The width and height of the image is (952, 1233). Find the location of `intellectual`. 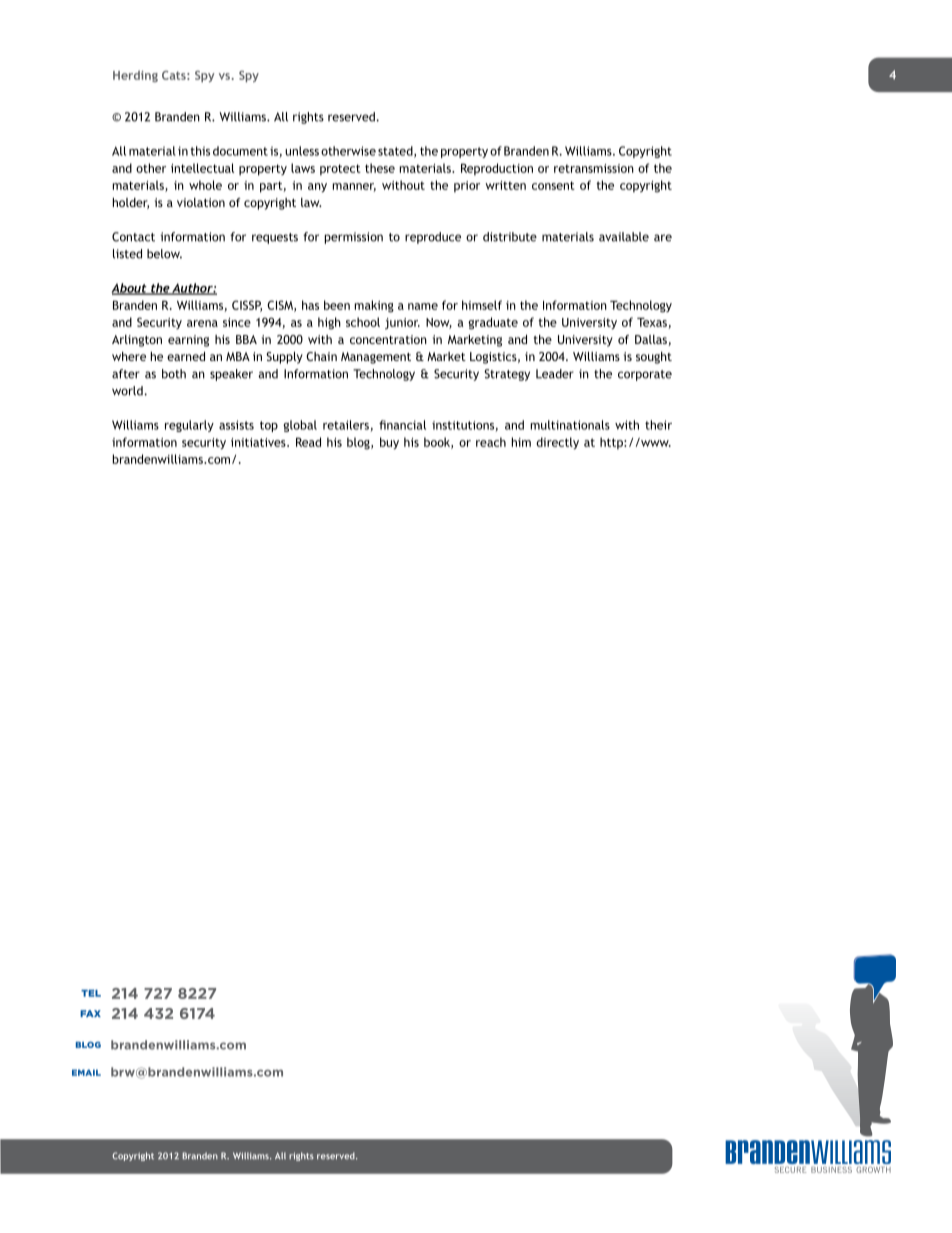

intellectual is located at coordinates (202, 168).
